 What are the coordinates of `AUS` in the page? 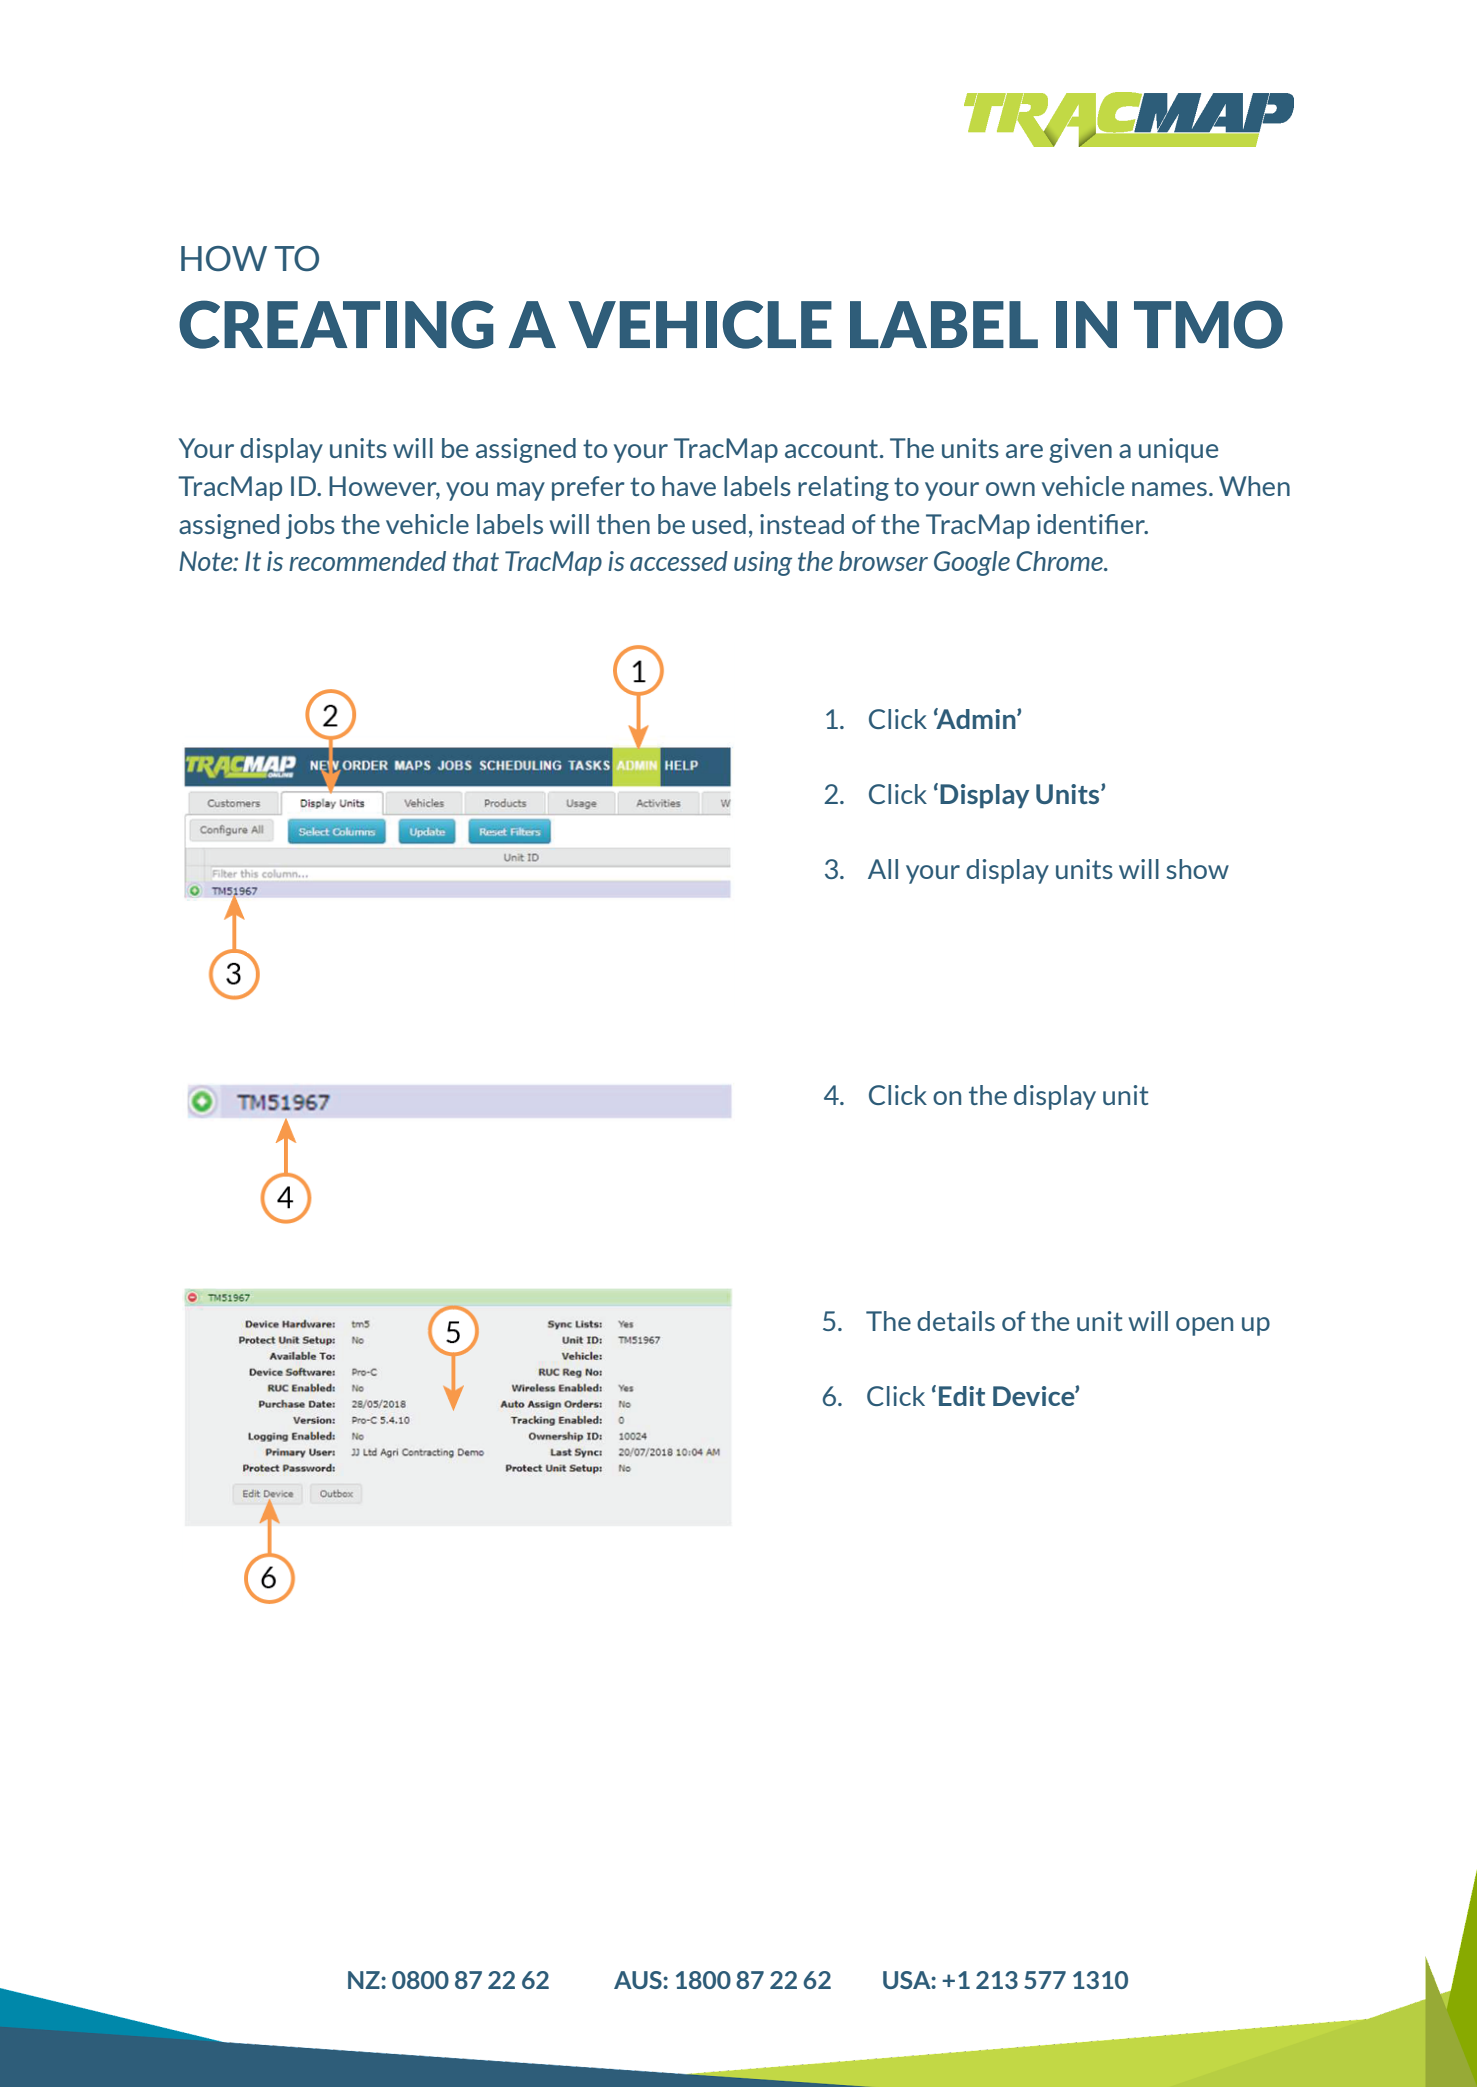 It's located at (639, 1980).
